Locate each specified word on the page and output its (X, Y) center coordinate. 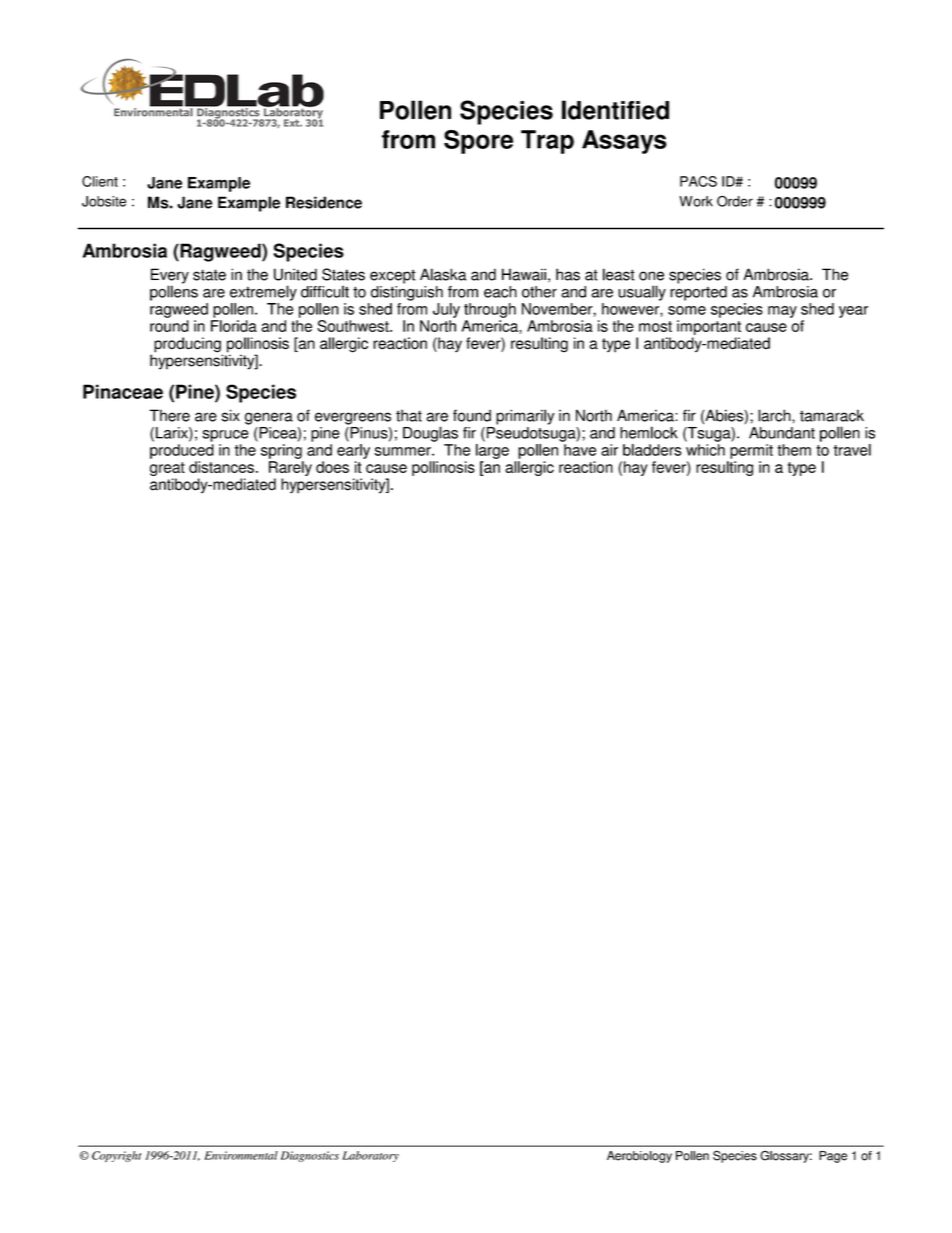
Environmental (241, 1155)
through (490, 310)
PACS (698, 181)
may (782, 312)
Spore (478, 142)
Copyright (116, 1156)
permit (751, 451)
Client (100, 181)
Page (833, 1157)
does (332, 467)
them (794, 450)
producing (188, 346)
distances (221, 467)
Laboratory (370, 1156)
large (492, 451)
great (167, 469)
